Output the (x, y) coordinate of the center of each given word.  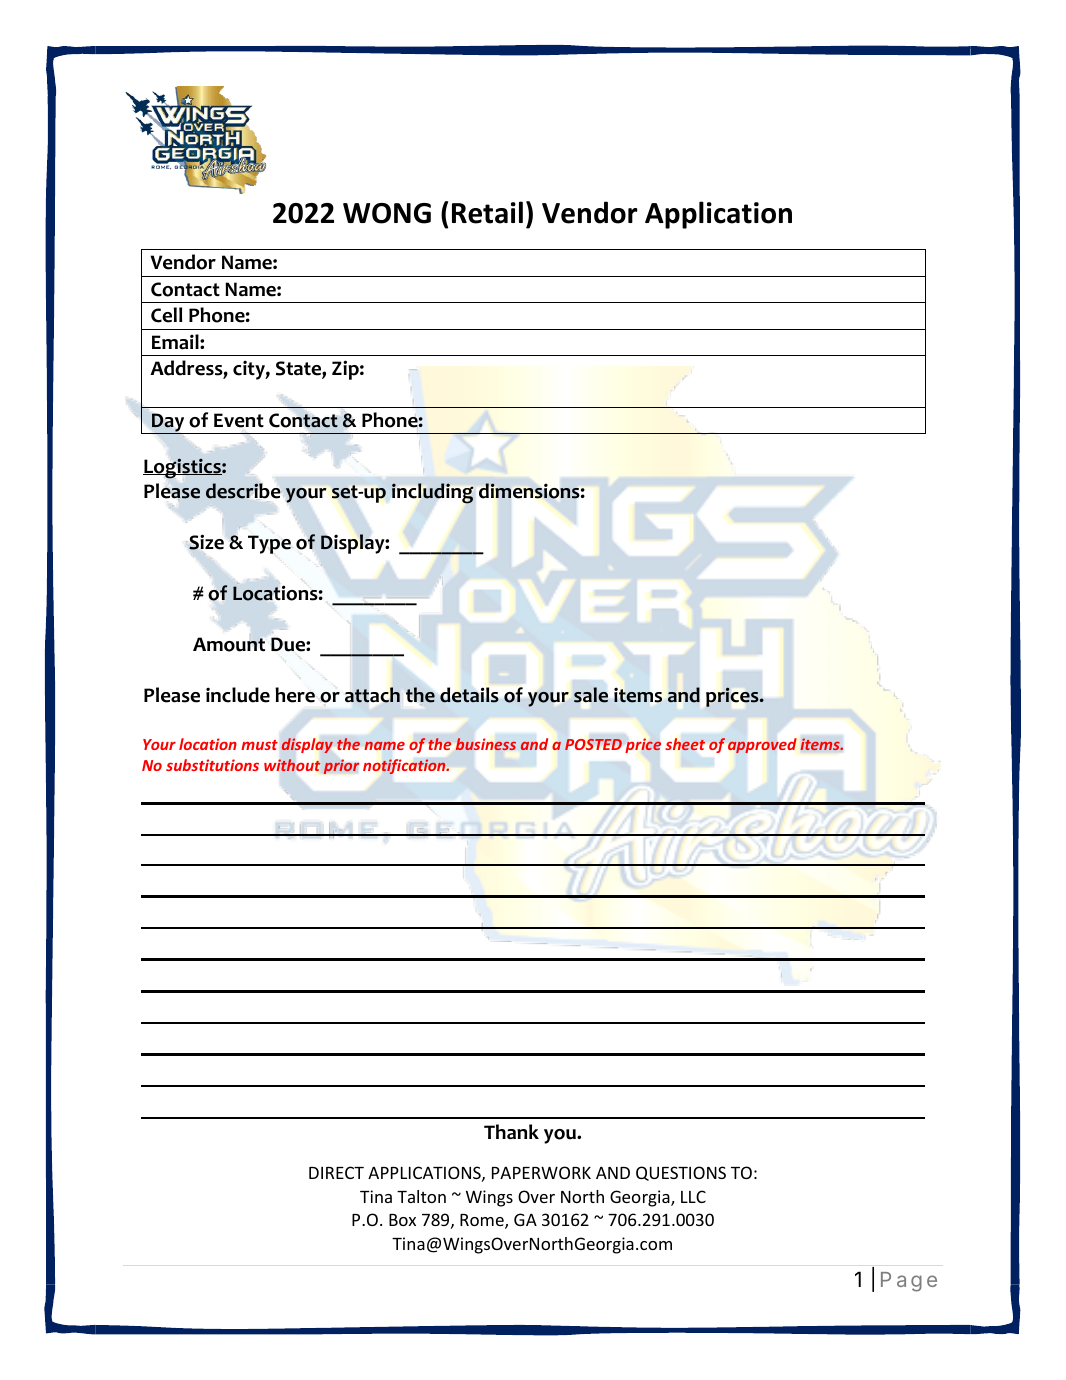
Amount (229, 644)
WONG (387, 213)
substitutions (212, 765)
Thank (511, 1132)
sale (591, 695)
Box (402, 1220)
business (486, 744)
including (432, 493)
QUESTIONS (681, 1173)
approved (762, 745)
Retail (487, 212)
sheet (685, 744)
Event (239, 420)
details (469, 695)
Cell (166, 315)
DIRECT (336, 1172)
